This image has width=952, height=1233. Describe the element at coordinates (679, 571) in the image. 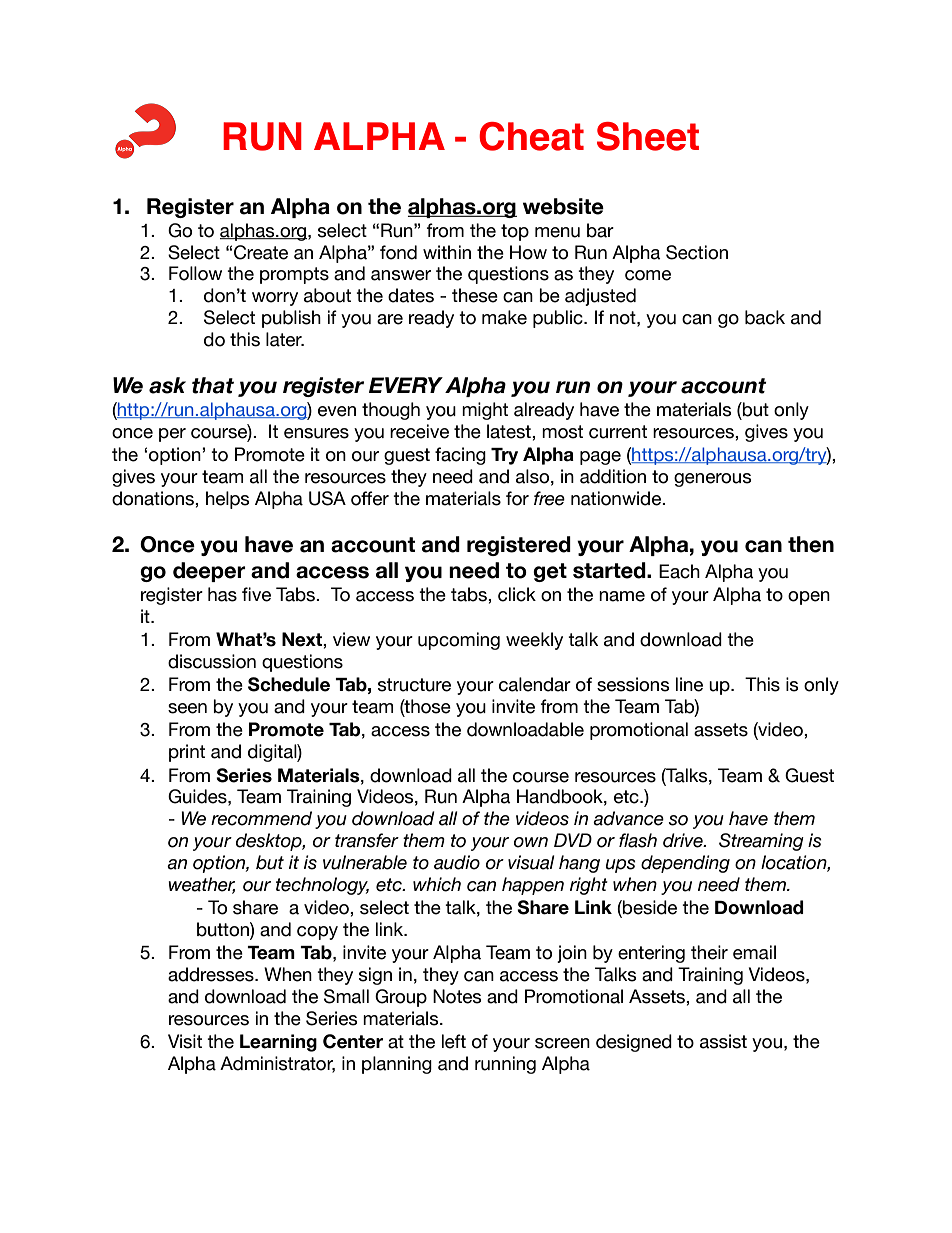

I see `Each` at that location.
